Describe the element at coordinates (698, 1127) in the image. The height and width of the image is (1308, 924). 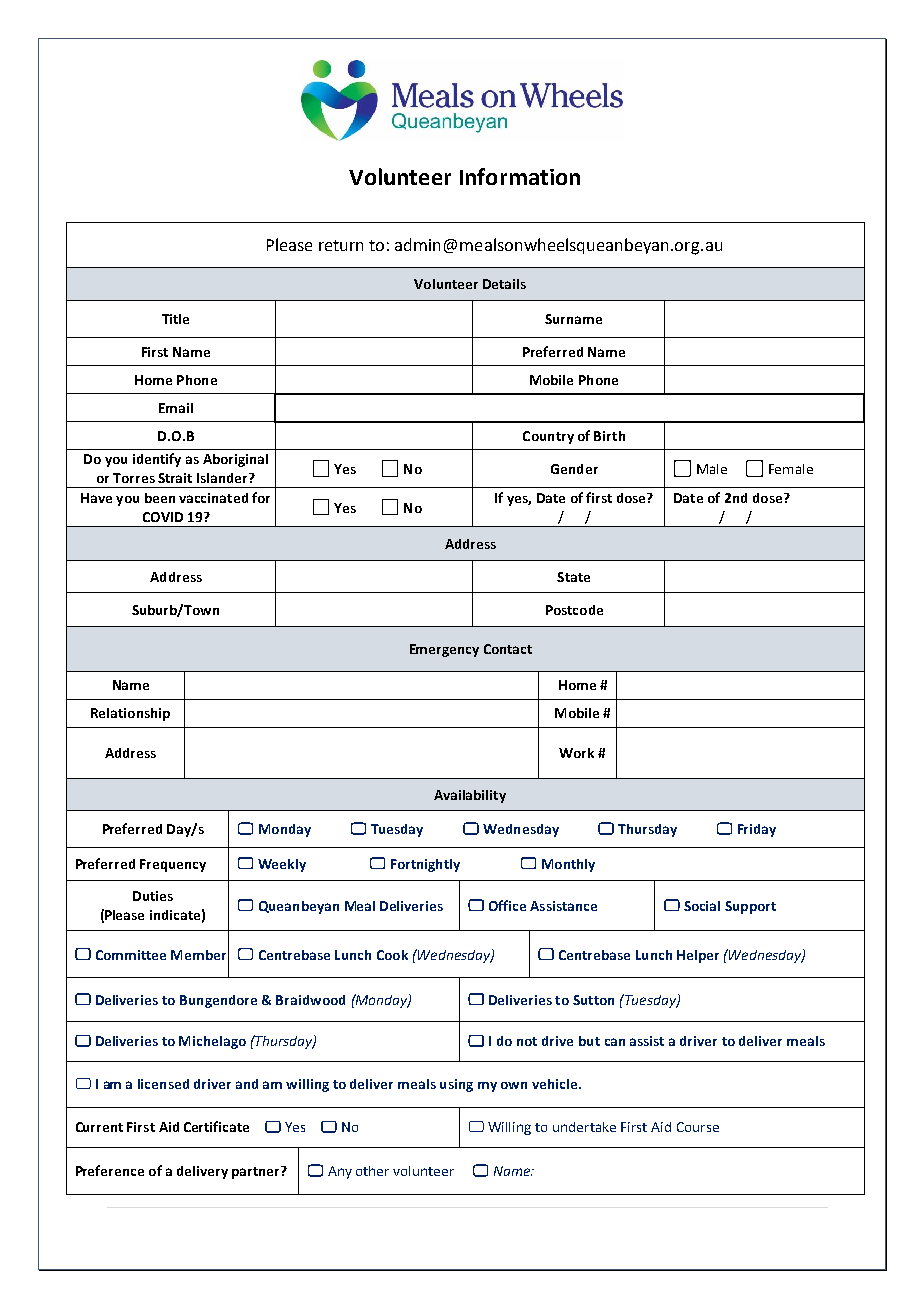
I see `Course` at that location.
